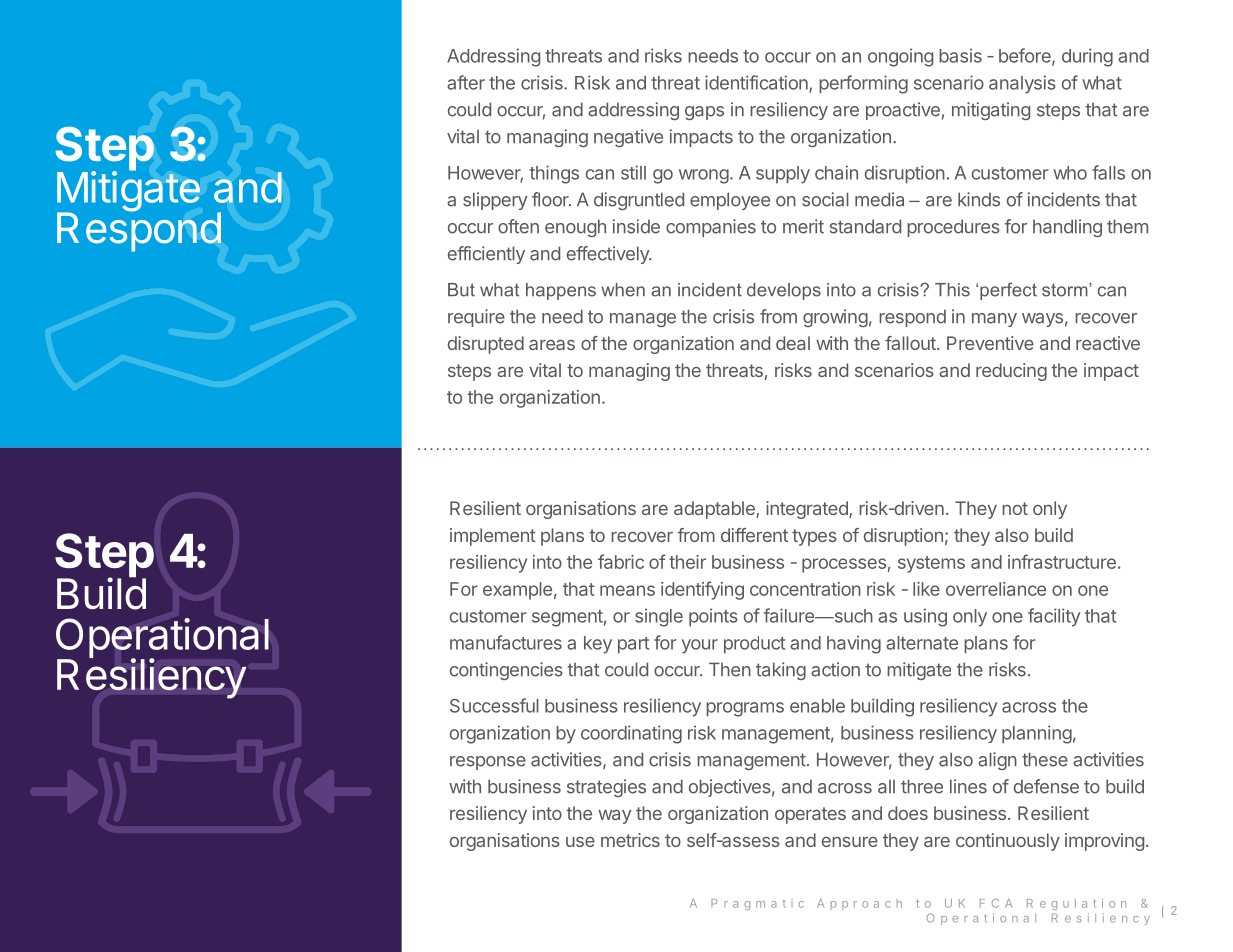  Describe the element at coordinates (757, 83) in the page. I see `identification` at that location.
